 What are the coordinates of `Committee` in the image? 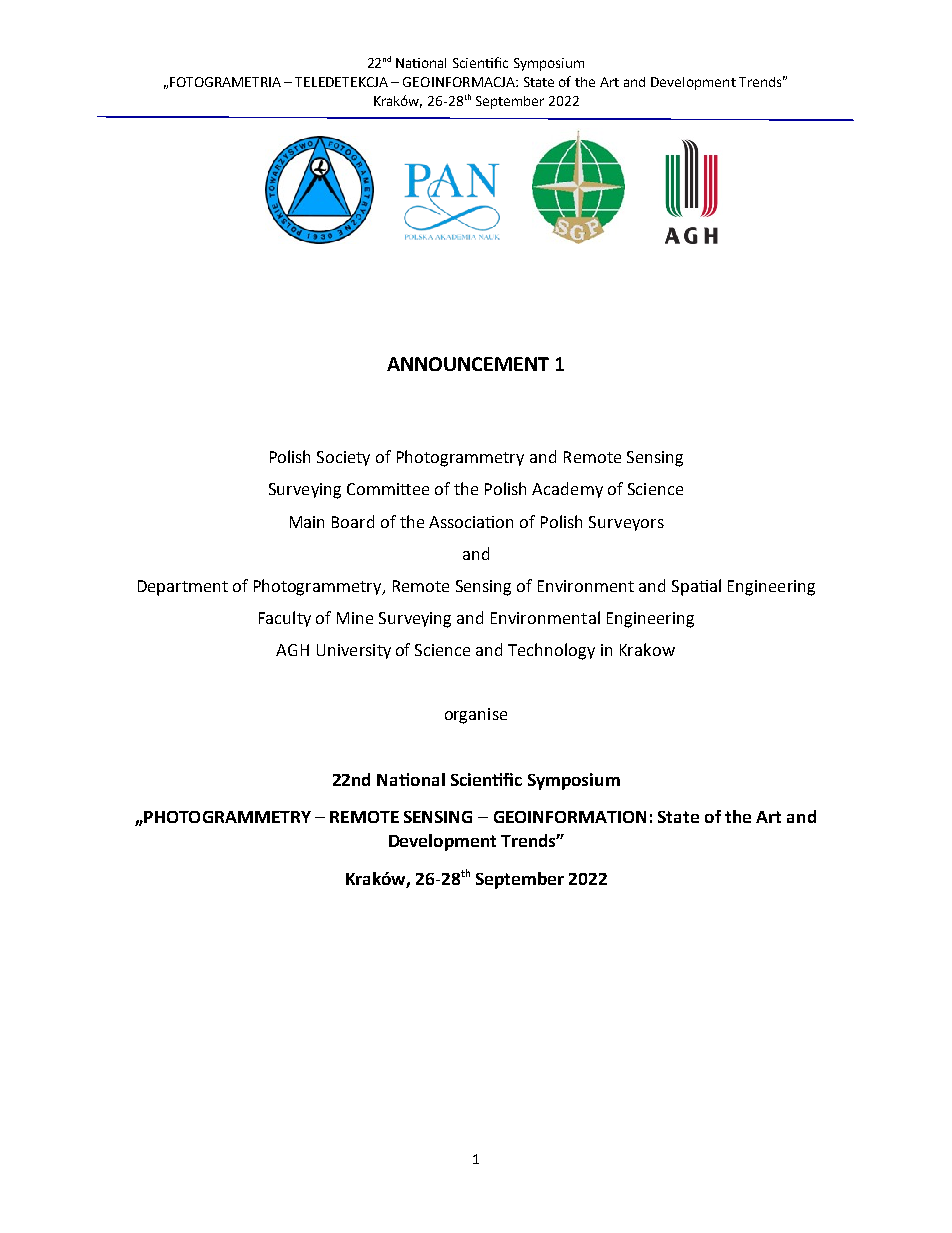 It's located at (388, 489).
